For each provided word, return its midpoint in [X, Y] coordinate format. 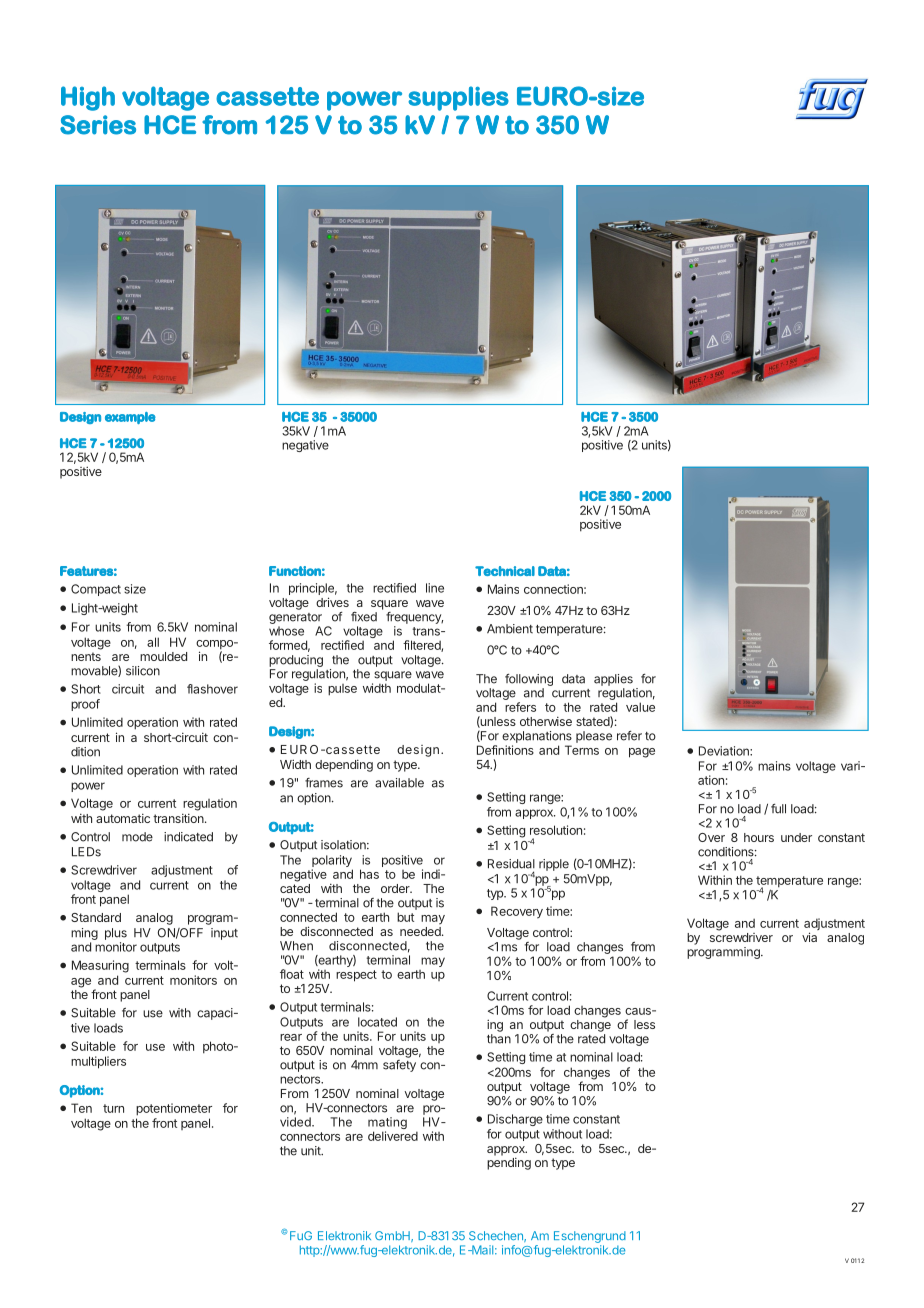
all [153, 642]
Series [98, 125]
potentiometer [174, 1109]
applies [613, 680]
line [435, 588]
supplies [458, 98]
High [88, 98]
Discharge [515, 1120]
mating [387, 1124]
